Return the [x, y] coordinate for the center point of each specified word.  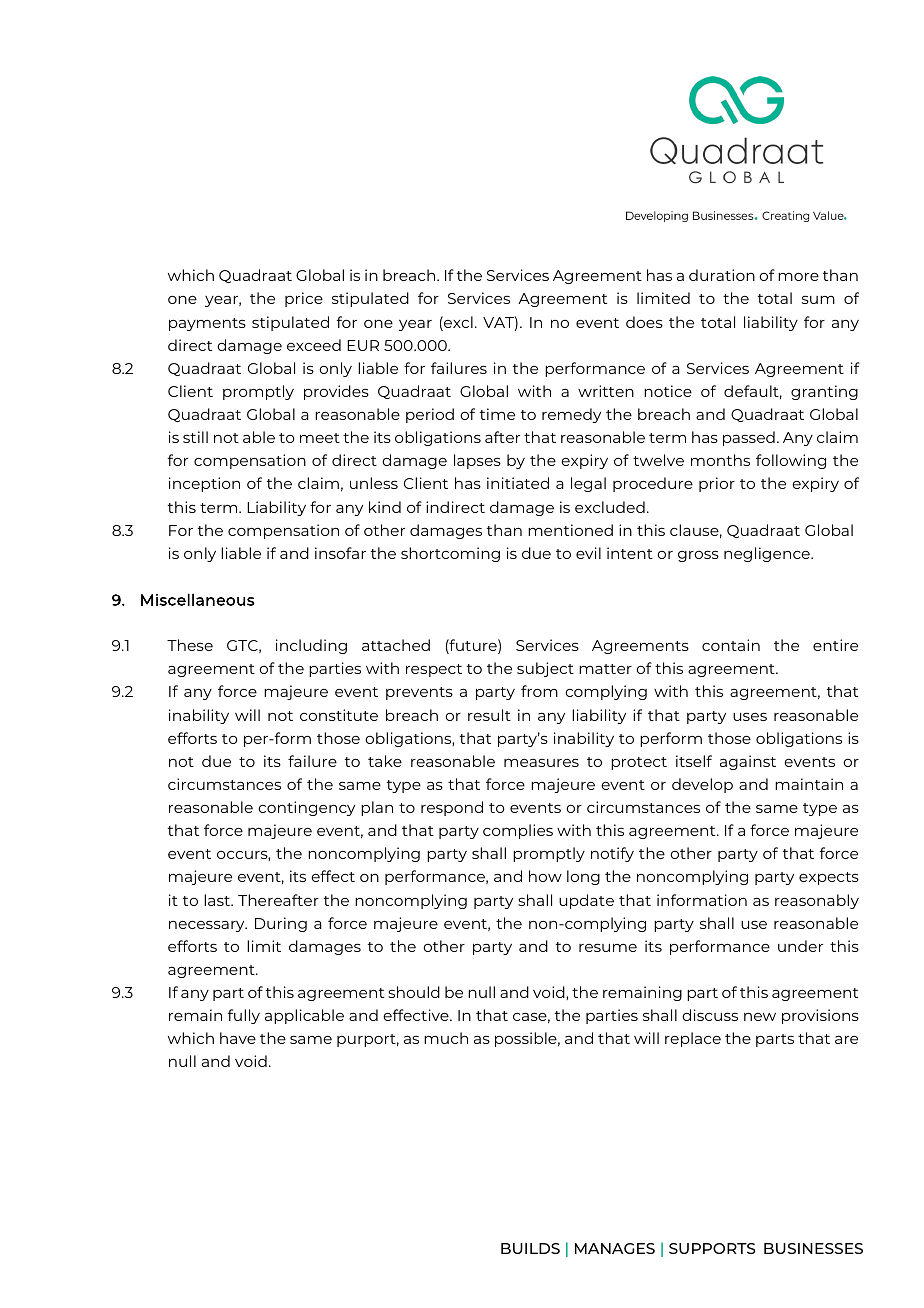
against [748, 762]
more [798, 276]
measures [541, 762]
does [644, 322]
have [238, 1038]
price [304, 299]
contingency [306, 808]
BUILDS [530, 1248]
